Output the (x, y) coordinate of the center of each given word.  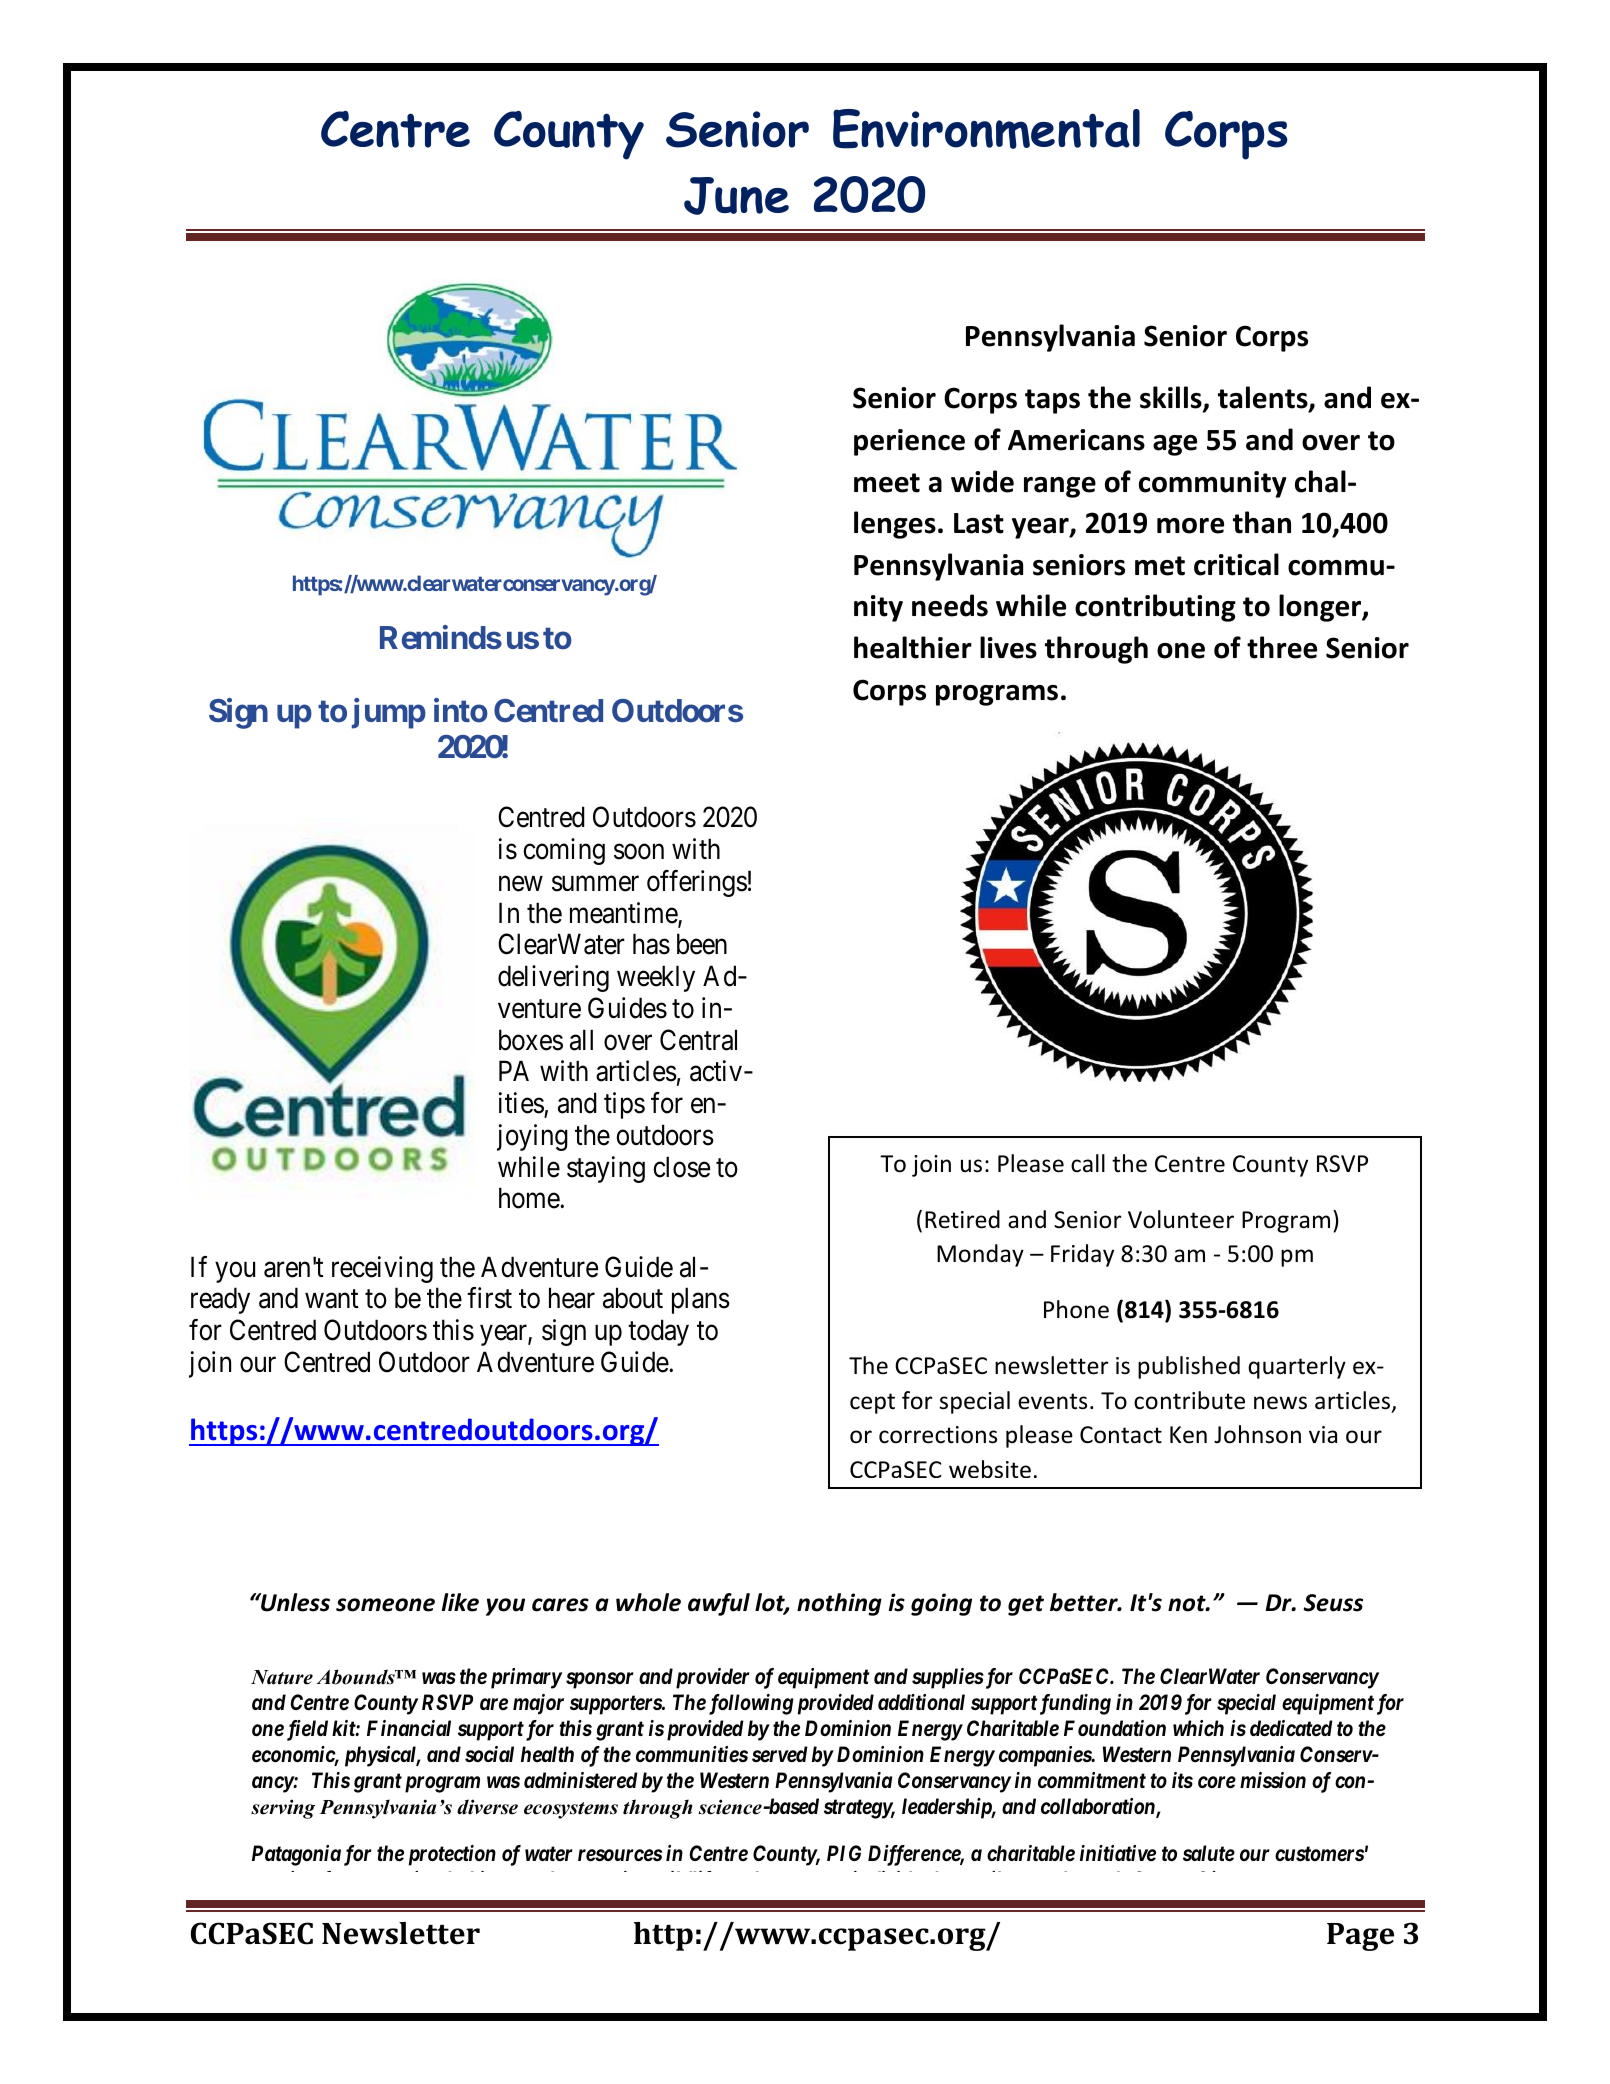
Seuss (1333, 1603)
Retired (962, 1219)
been (702, 944)
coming (564, 851)
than (1262, 522)
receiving (382, 1269)
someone (385, 1605)
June (736, 196)
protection (452, 1855)
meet (887, 483)
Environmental (986, 129)
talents (1264, 398)
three (1282, 647)
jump (389, 713)
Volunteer (1181, 1219)
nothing (839, 1604)
